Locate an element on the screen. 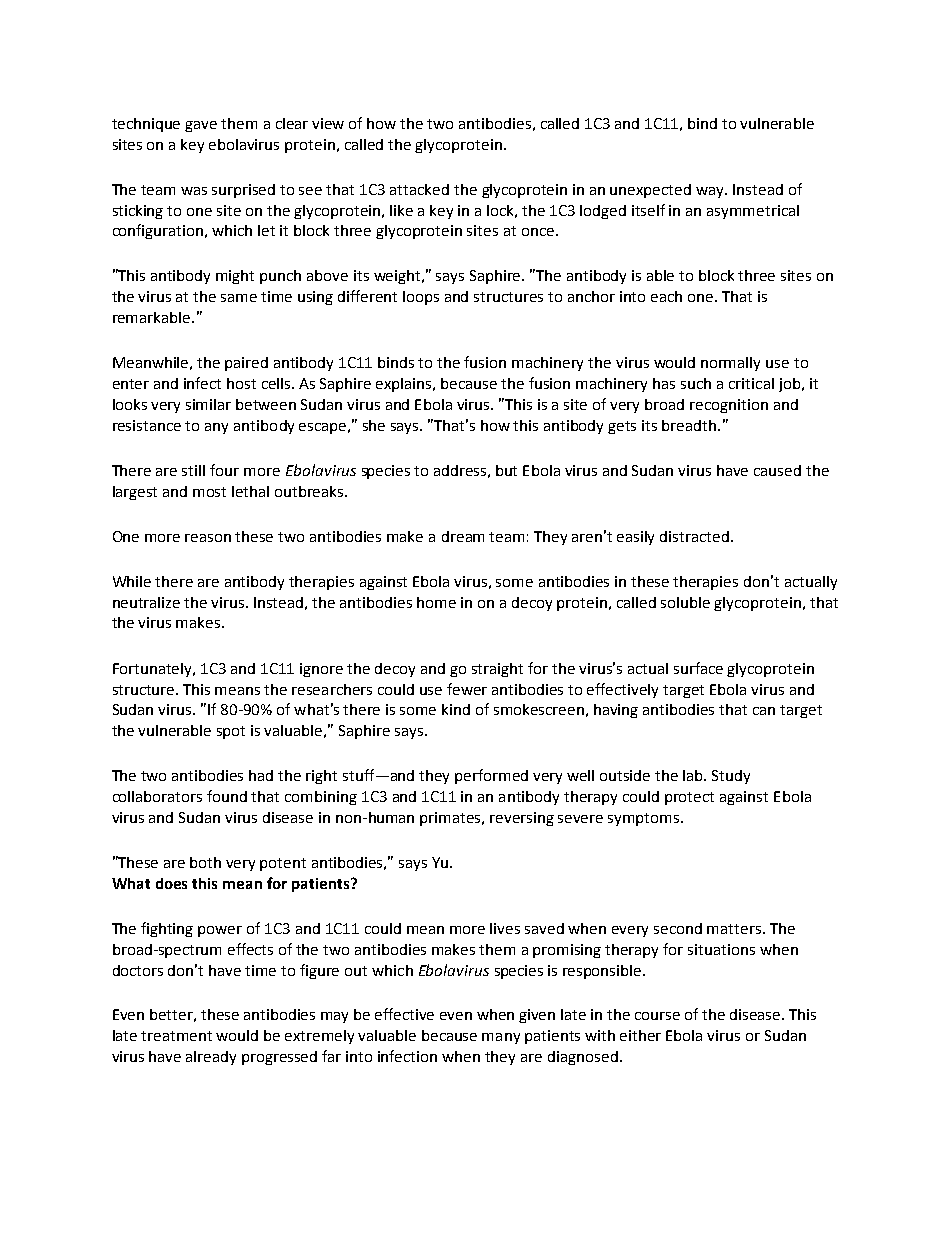  neutralize is located at coordinates (146, 602).
